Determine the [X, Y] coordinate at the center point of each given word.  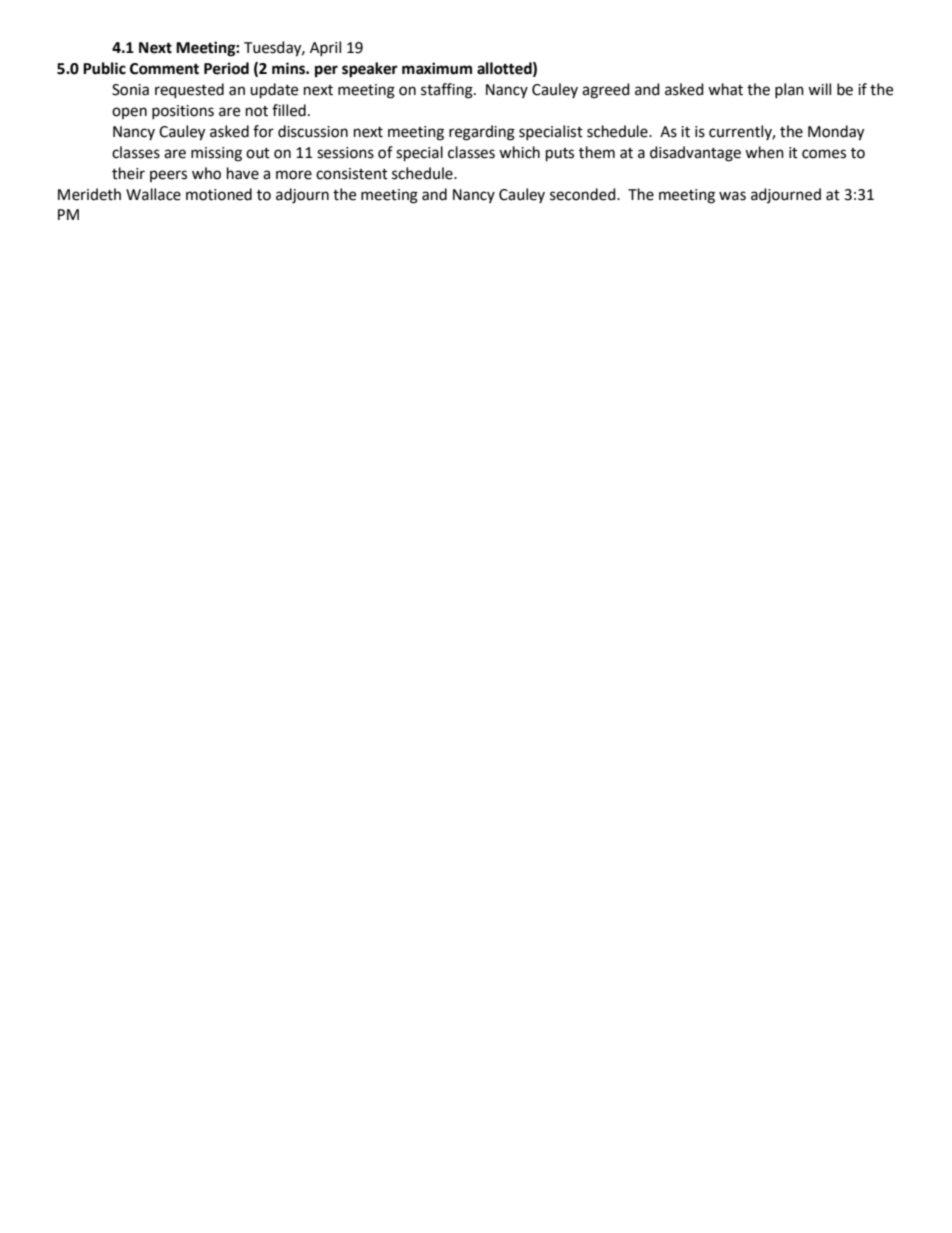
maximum [437, 68]
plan [789, 90]
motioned [219, 194]
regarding [482, 133]
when [764, 152]
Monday [836, 133]
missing [216, 154]
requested [189, 91]
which [519, 152]
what [725, 89]
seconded [584, 194]
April [325, 48]
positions [183, 112]
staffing [448, 91]
